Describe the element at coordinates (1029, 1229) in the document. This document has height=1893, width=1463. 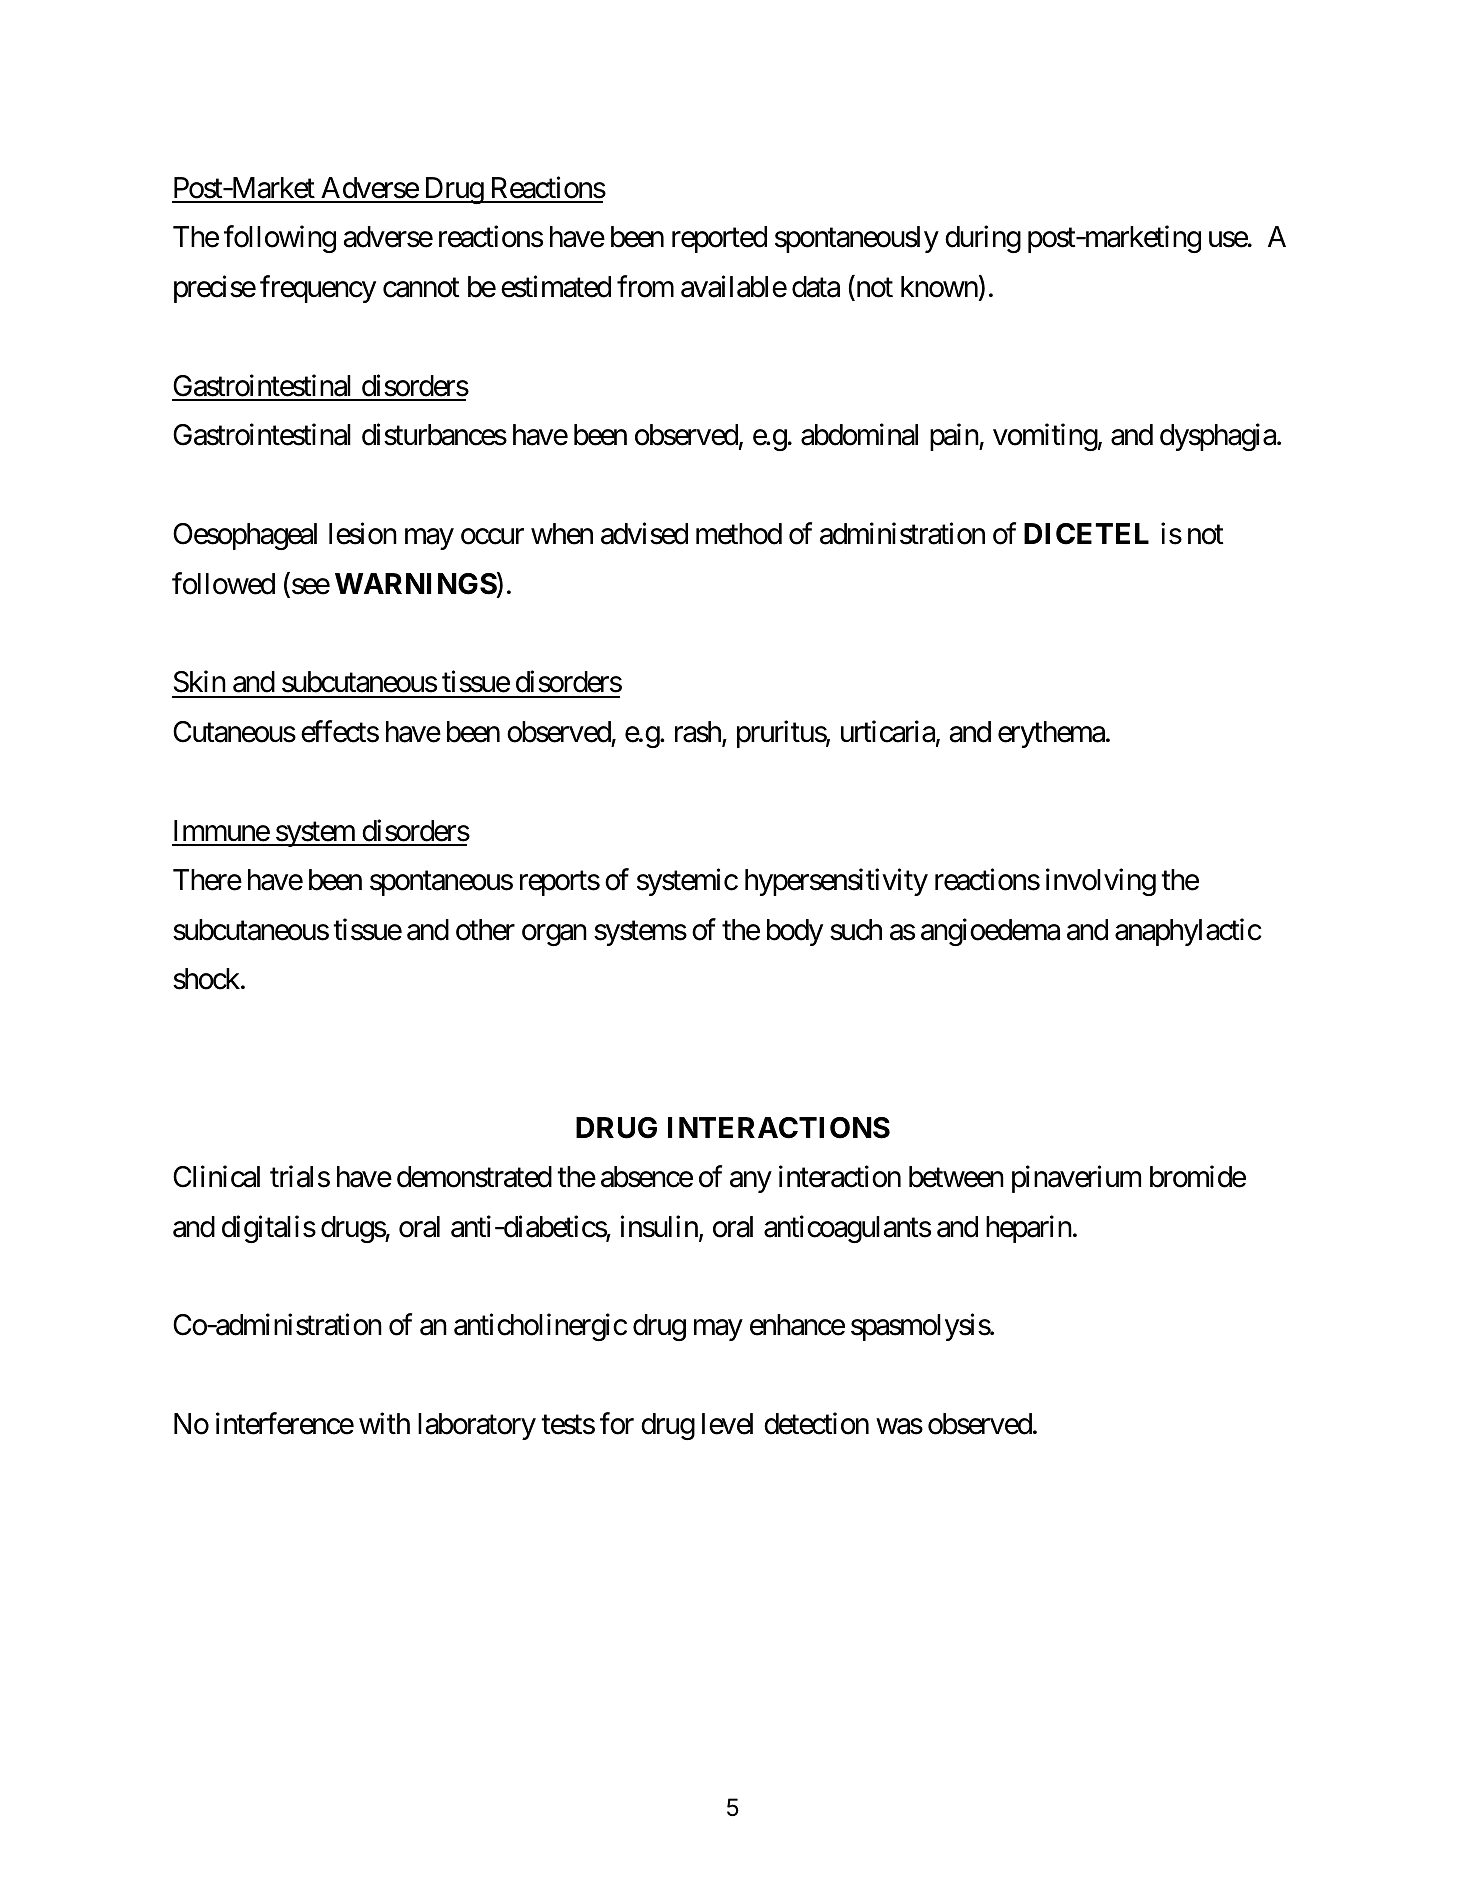
I see `heparin` at that location.
